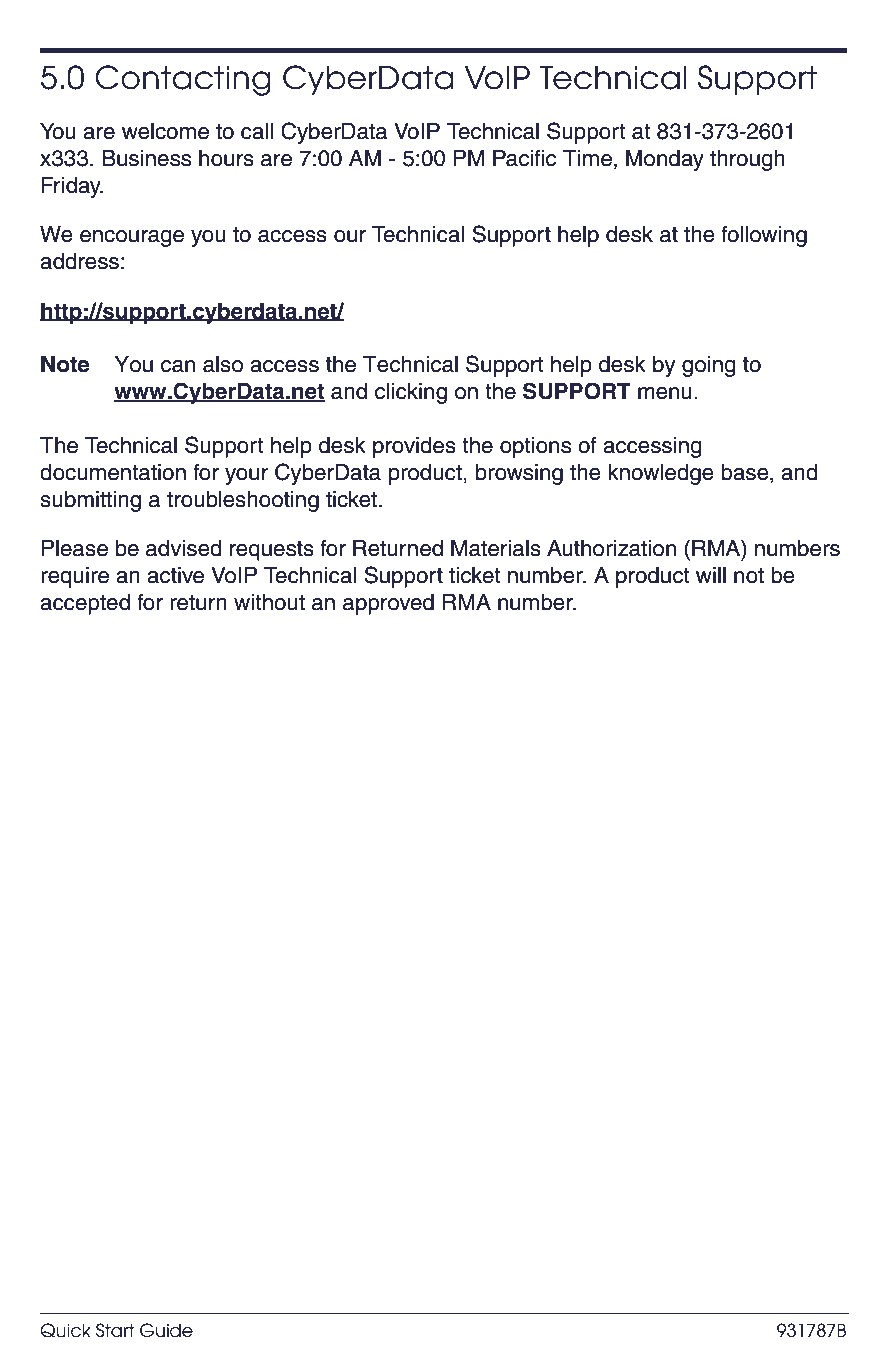 The width and height of the screenshot is (887, 1372). I want to click on Guide, so click(166, 1330).
